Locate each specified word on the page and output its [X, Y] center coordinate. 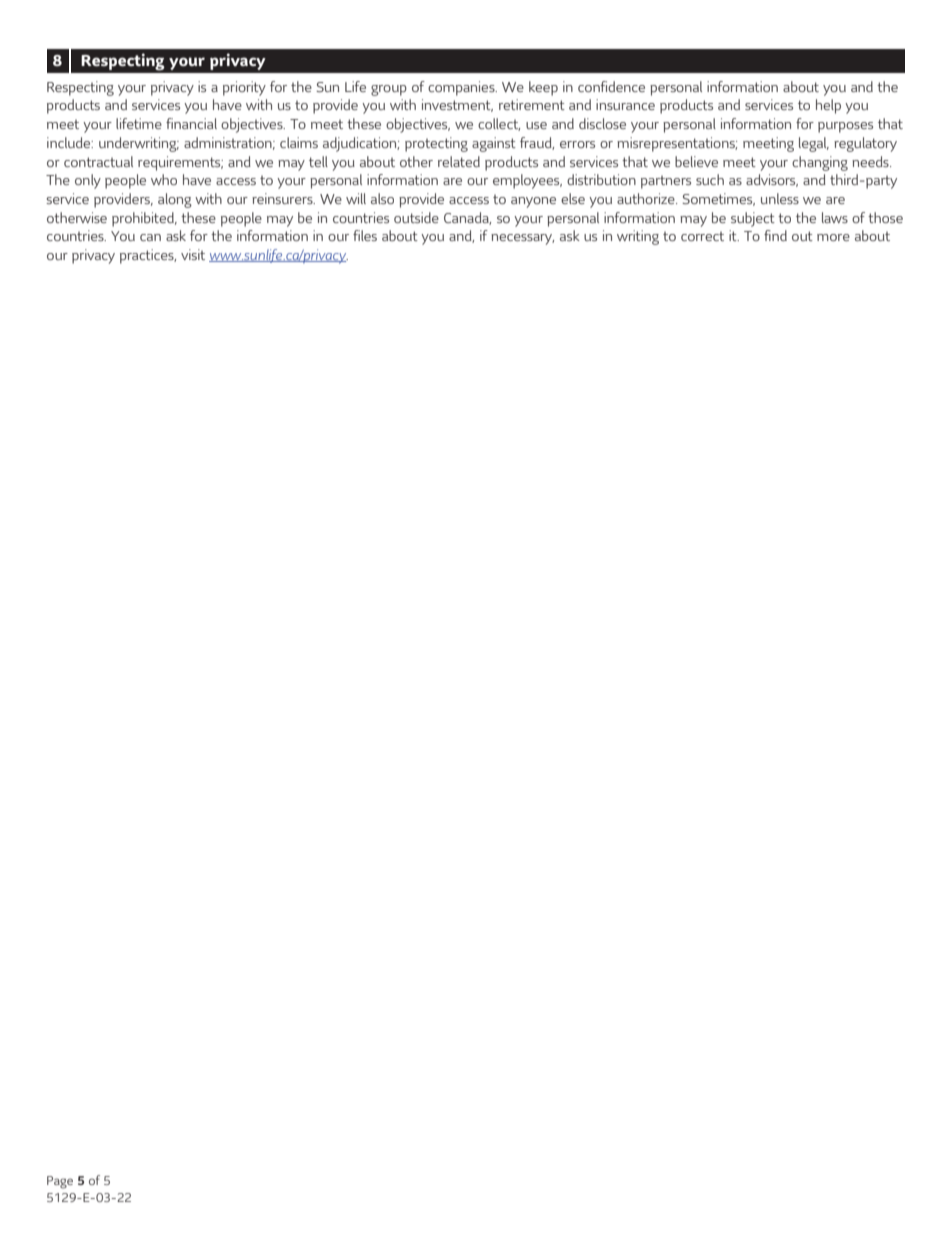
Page [60, 1182]
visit [193, 254]
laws [835, 217]
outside [416, 217]
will [356, 198]
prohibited [144, 219]
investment [457, 105]
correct [702, 236]
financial [191, 123]
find [775, 235]
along [175, 200]
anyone [533, 202]
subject [753, 219]
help [828, 106]
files [365, 235]
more [833, 237]
